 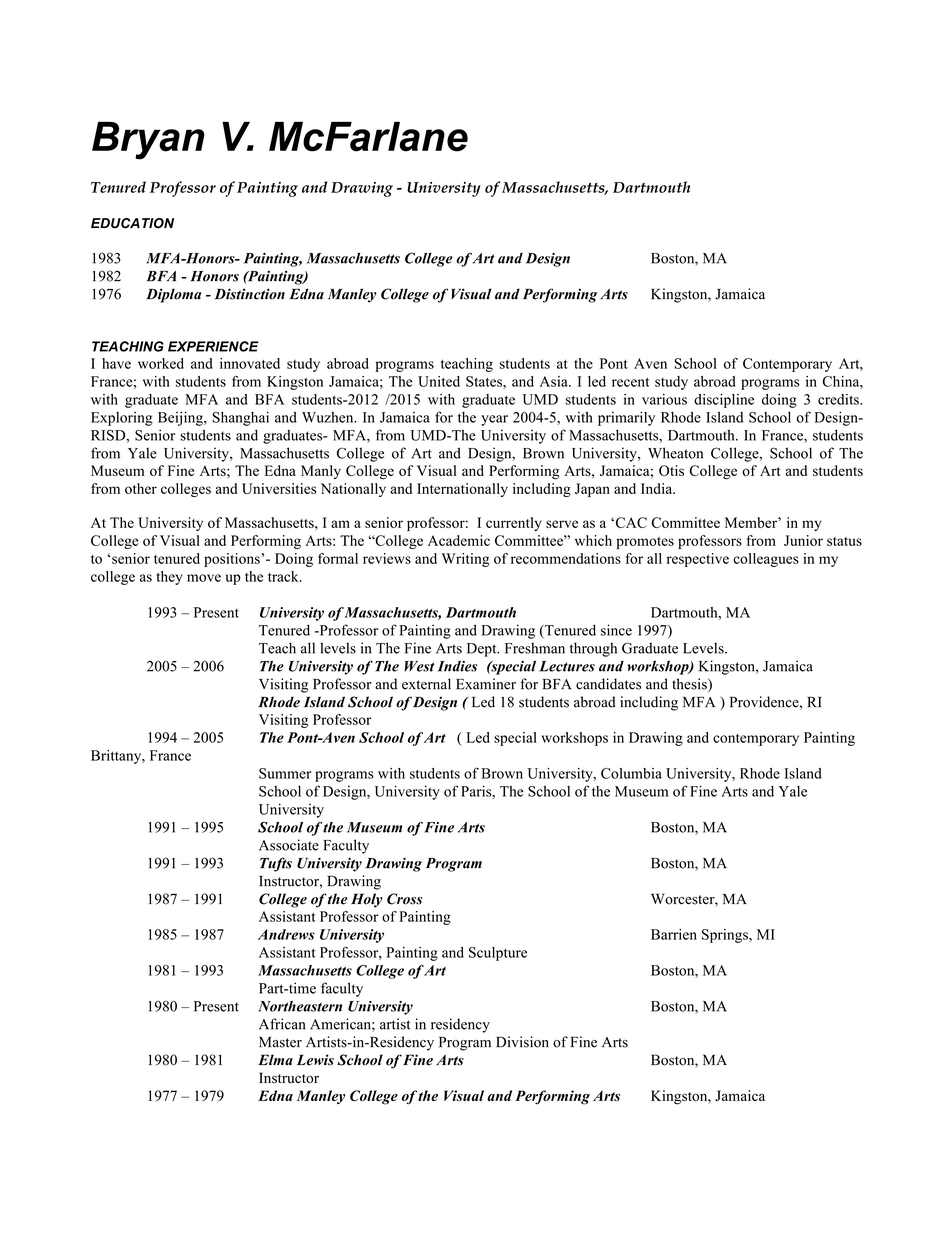 I want to click on Bryan, so click(x=148, y=141).
